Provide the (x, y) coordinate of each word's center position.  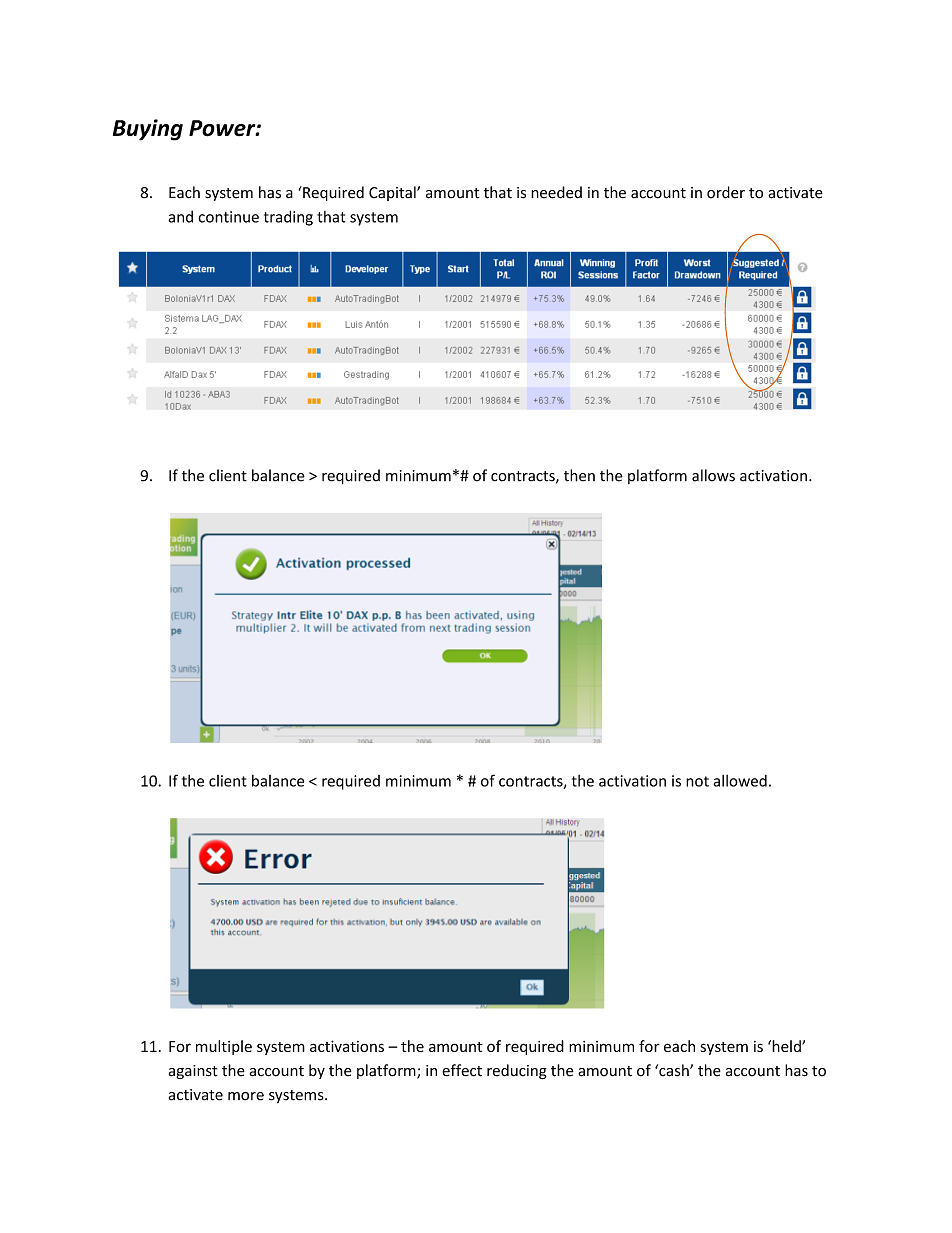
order (726, 192)
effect (462, 1070)
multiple (224, 1047)
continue (228, 217)
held (786, 1046)
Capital (393, 193)
